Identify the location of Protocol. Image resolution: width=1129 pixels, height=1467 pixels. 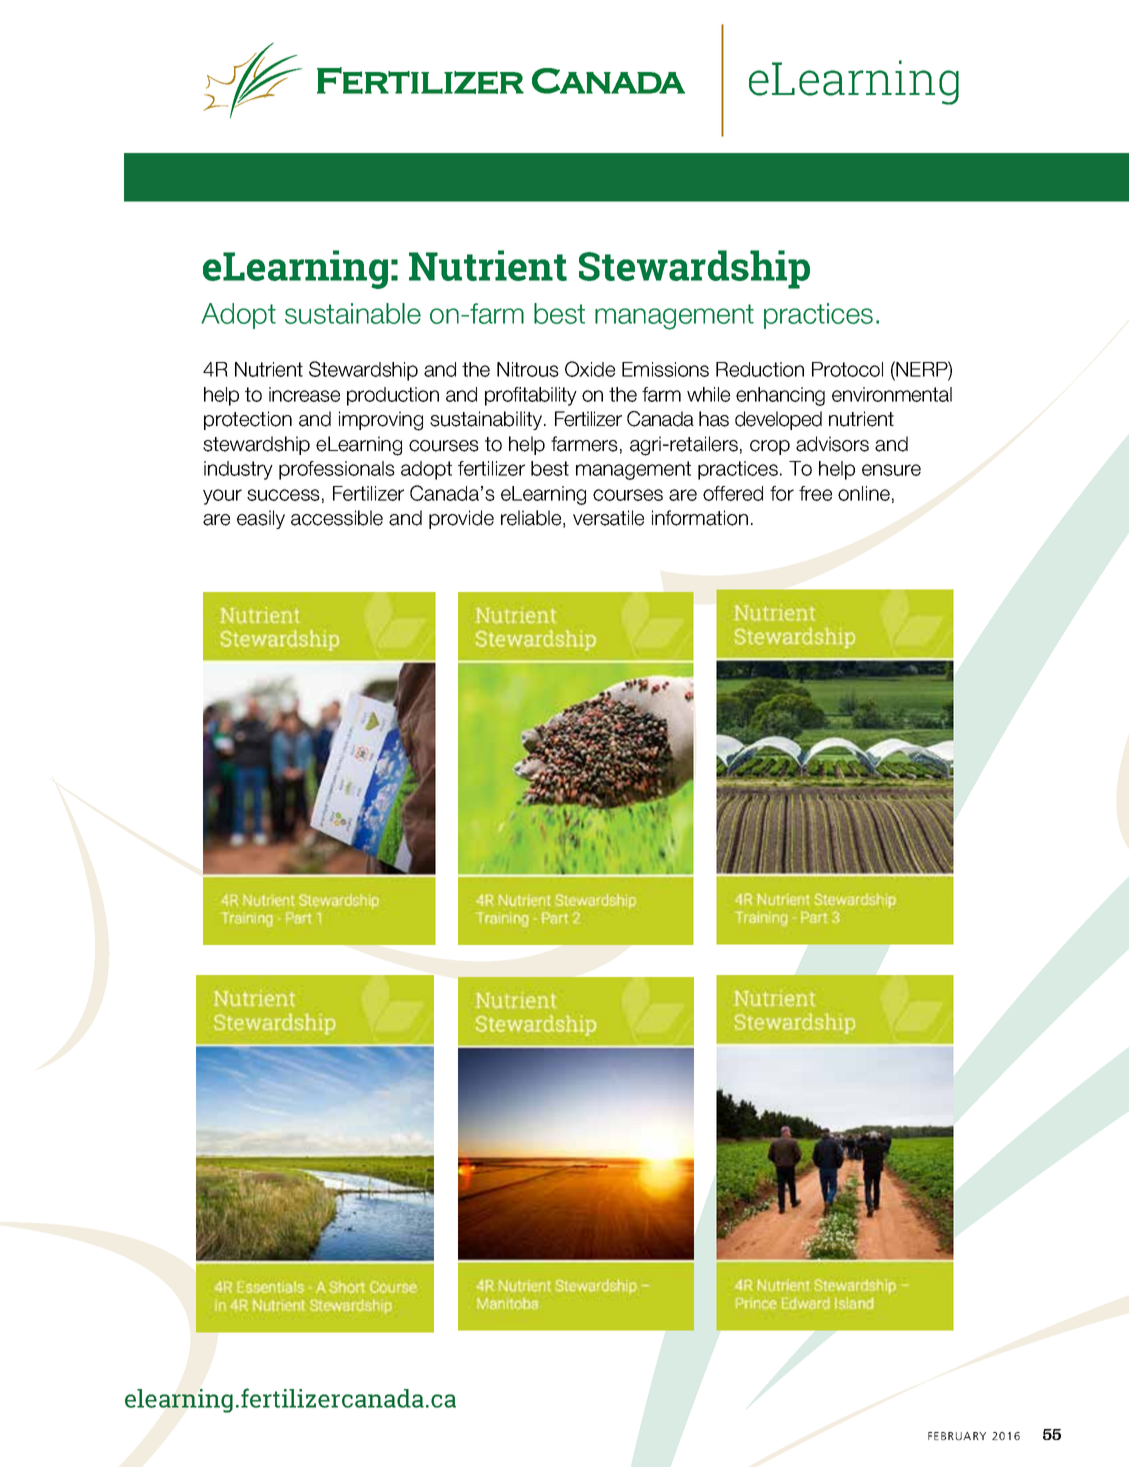
(847, 369).
